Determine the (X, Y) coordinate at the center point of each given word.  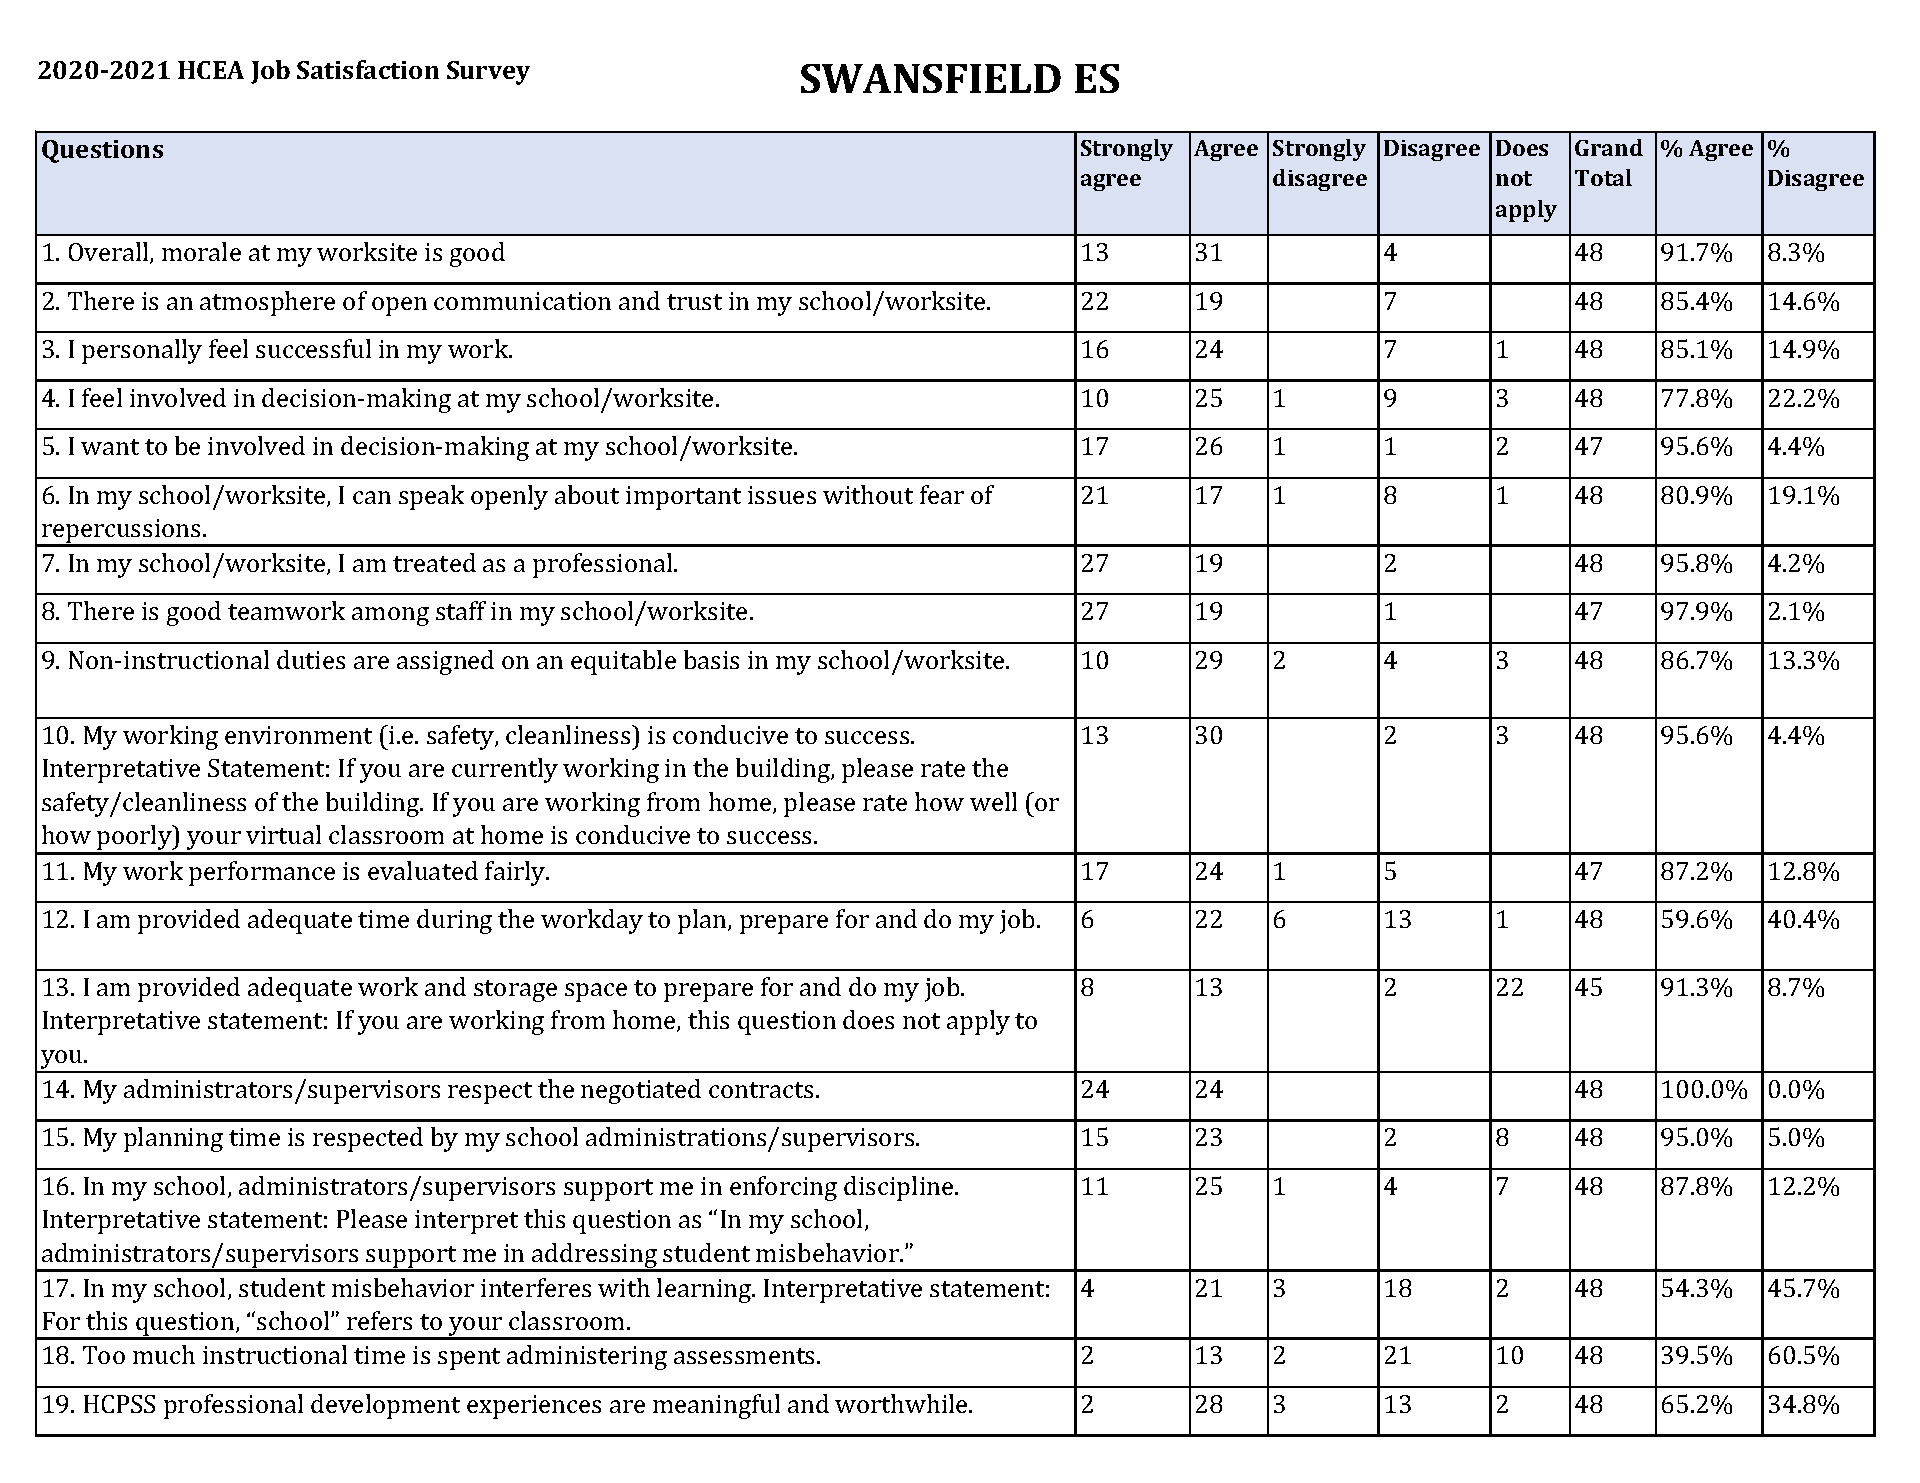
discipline (900, 1188)
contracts (761, 1090)
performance (262, 873)
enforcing (783, 1188)
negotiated (641, 1091)
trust (694, 302)
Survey (488, 73)
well (993, 801)
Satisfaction (368, 69)
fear (942, 494)
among (390, 616)
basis (711, 659)
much (164, 1354)
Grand (1609, 147)
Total (1603, 177)
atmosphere (267, 303)
